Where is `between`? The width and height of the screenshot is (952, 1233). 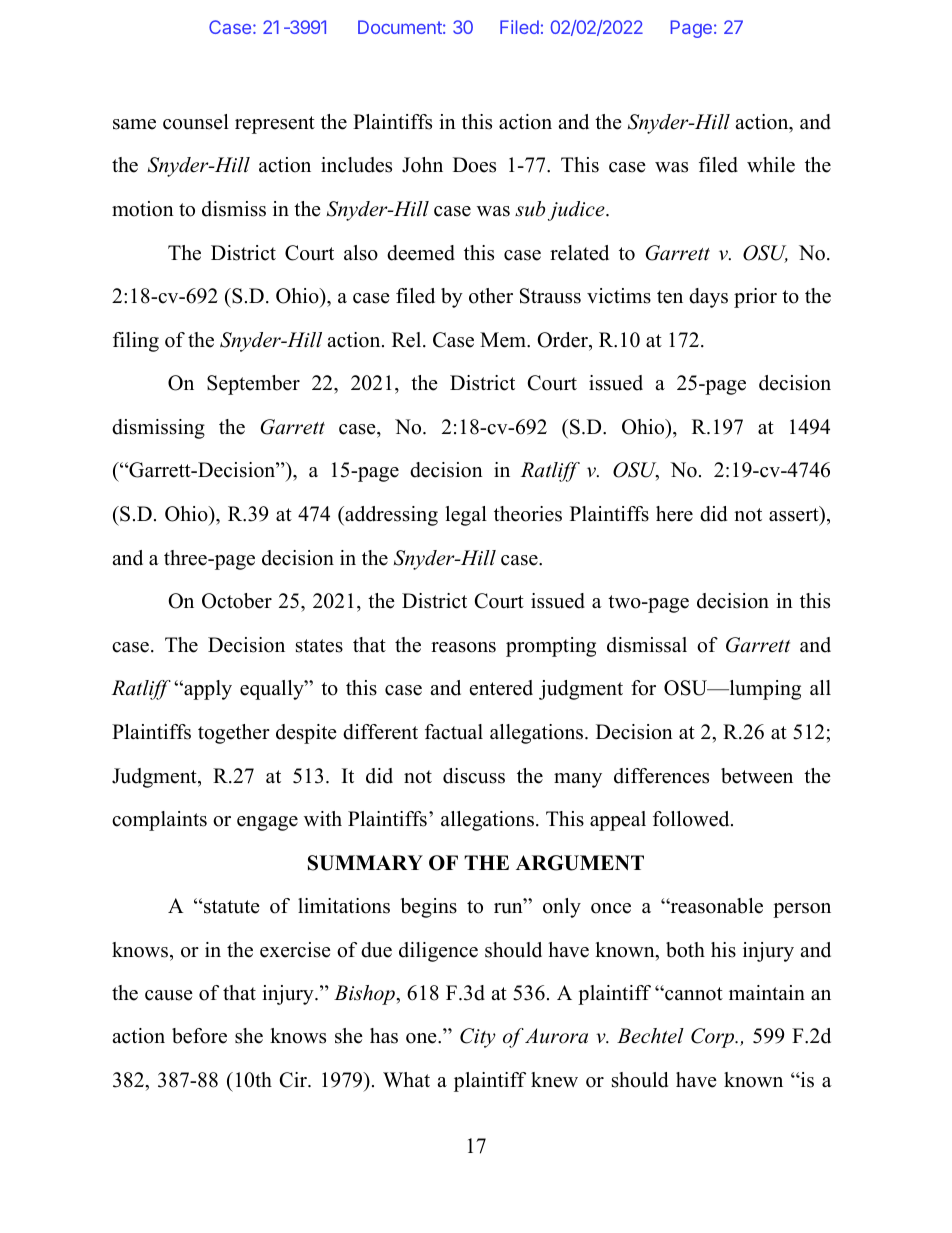 between is located at coordinates (757, 776).
